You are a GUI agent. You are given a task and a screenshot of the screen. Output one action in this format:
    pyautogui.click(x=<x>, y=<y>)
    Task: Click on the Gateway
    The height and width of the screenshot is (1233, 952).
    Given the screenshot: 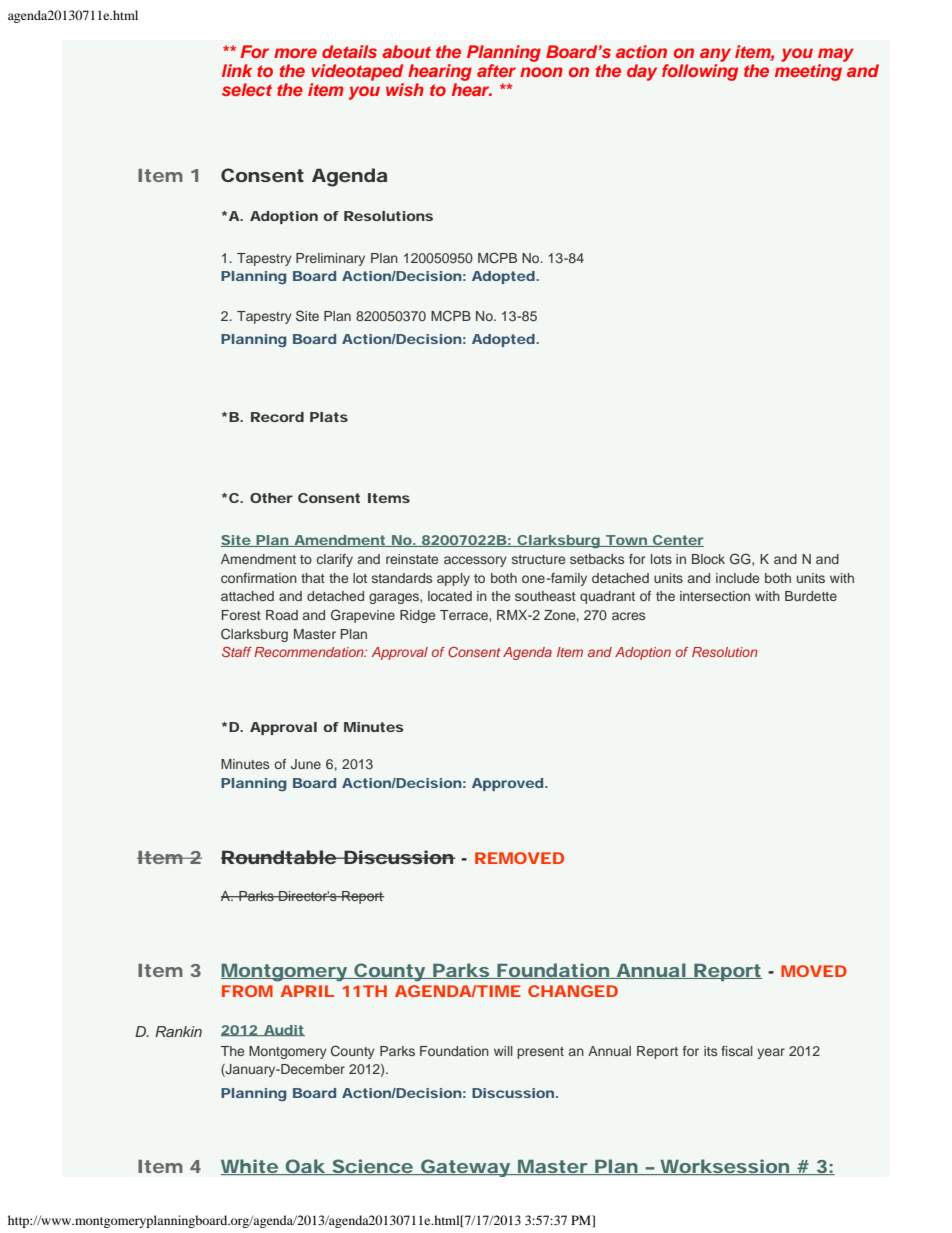 What is the action you would take?
    pyautogui.click(x=466, y=1168)
